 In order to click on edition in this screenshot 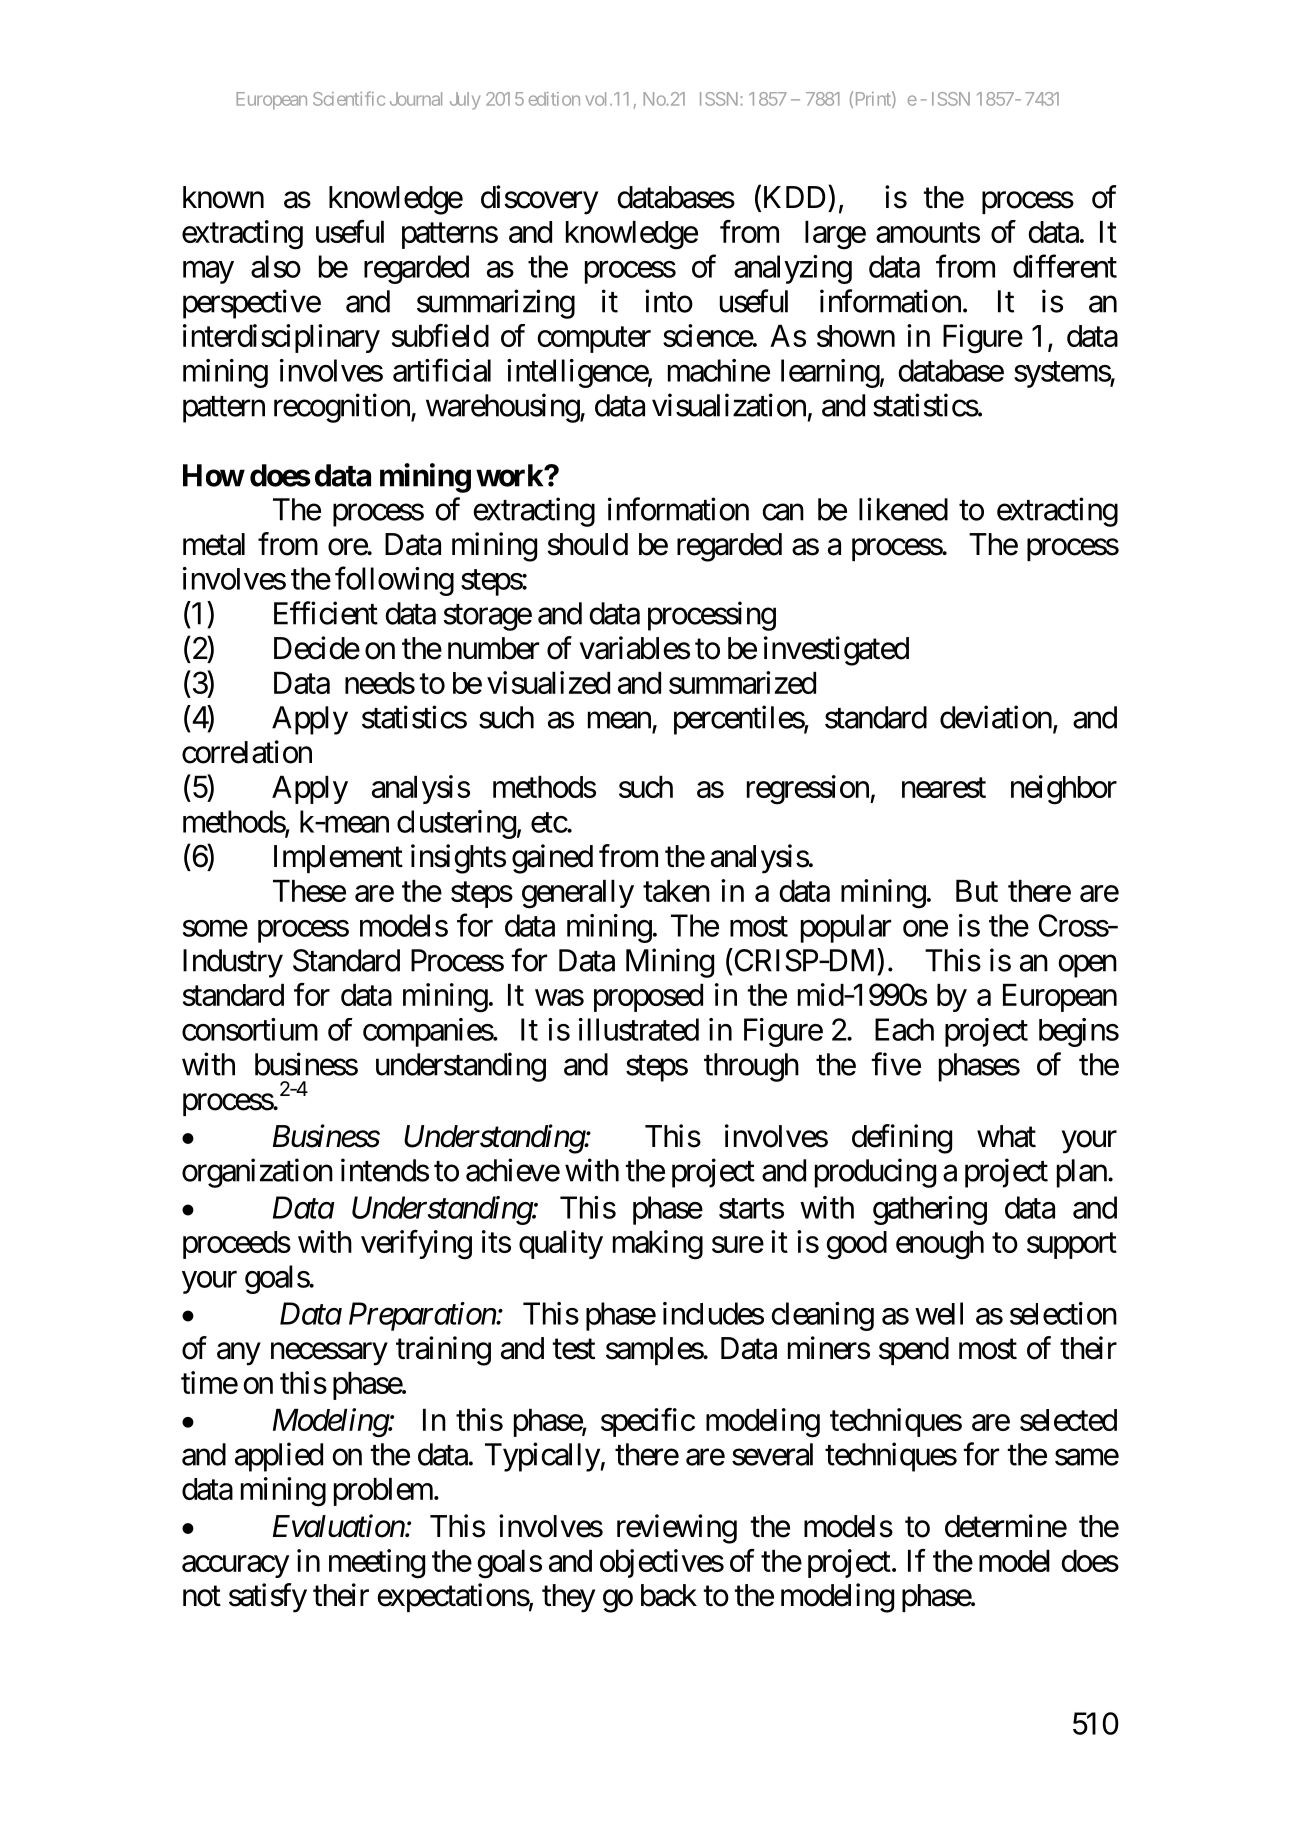, I will do `click(554, 99)`.
